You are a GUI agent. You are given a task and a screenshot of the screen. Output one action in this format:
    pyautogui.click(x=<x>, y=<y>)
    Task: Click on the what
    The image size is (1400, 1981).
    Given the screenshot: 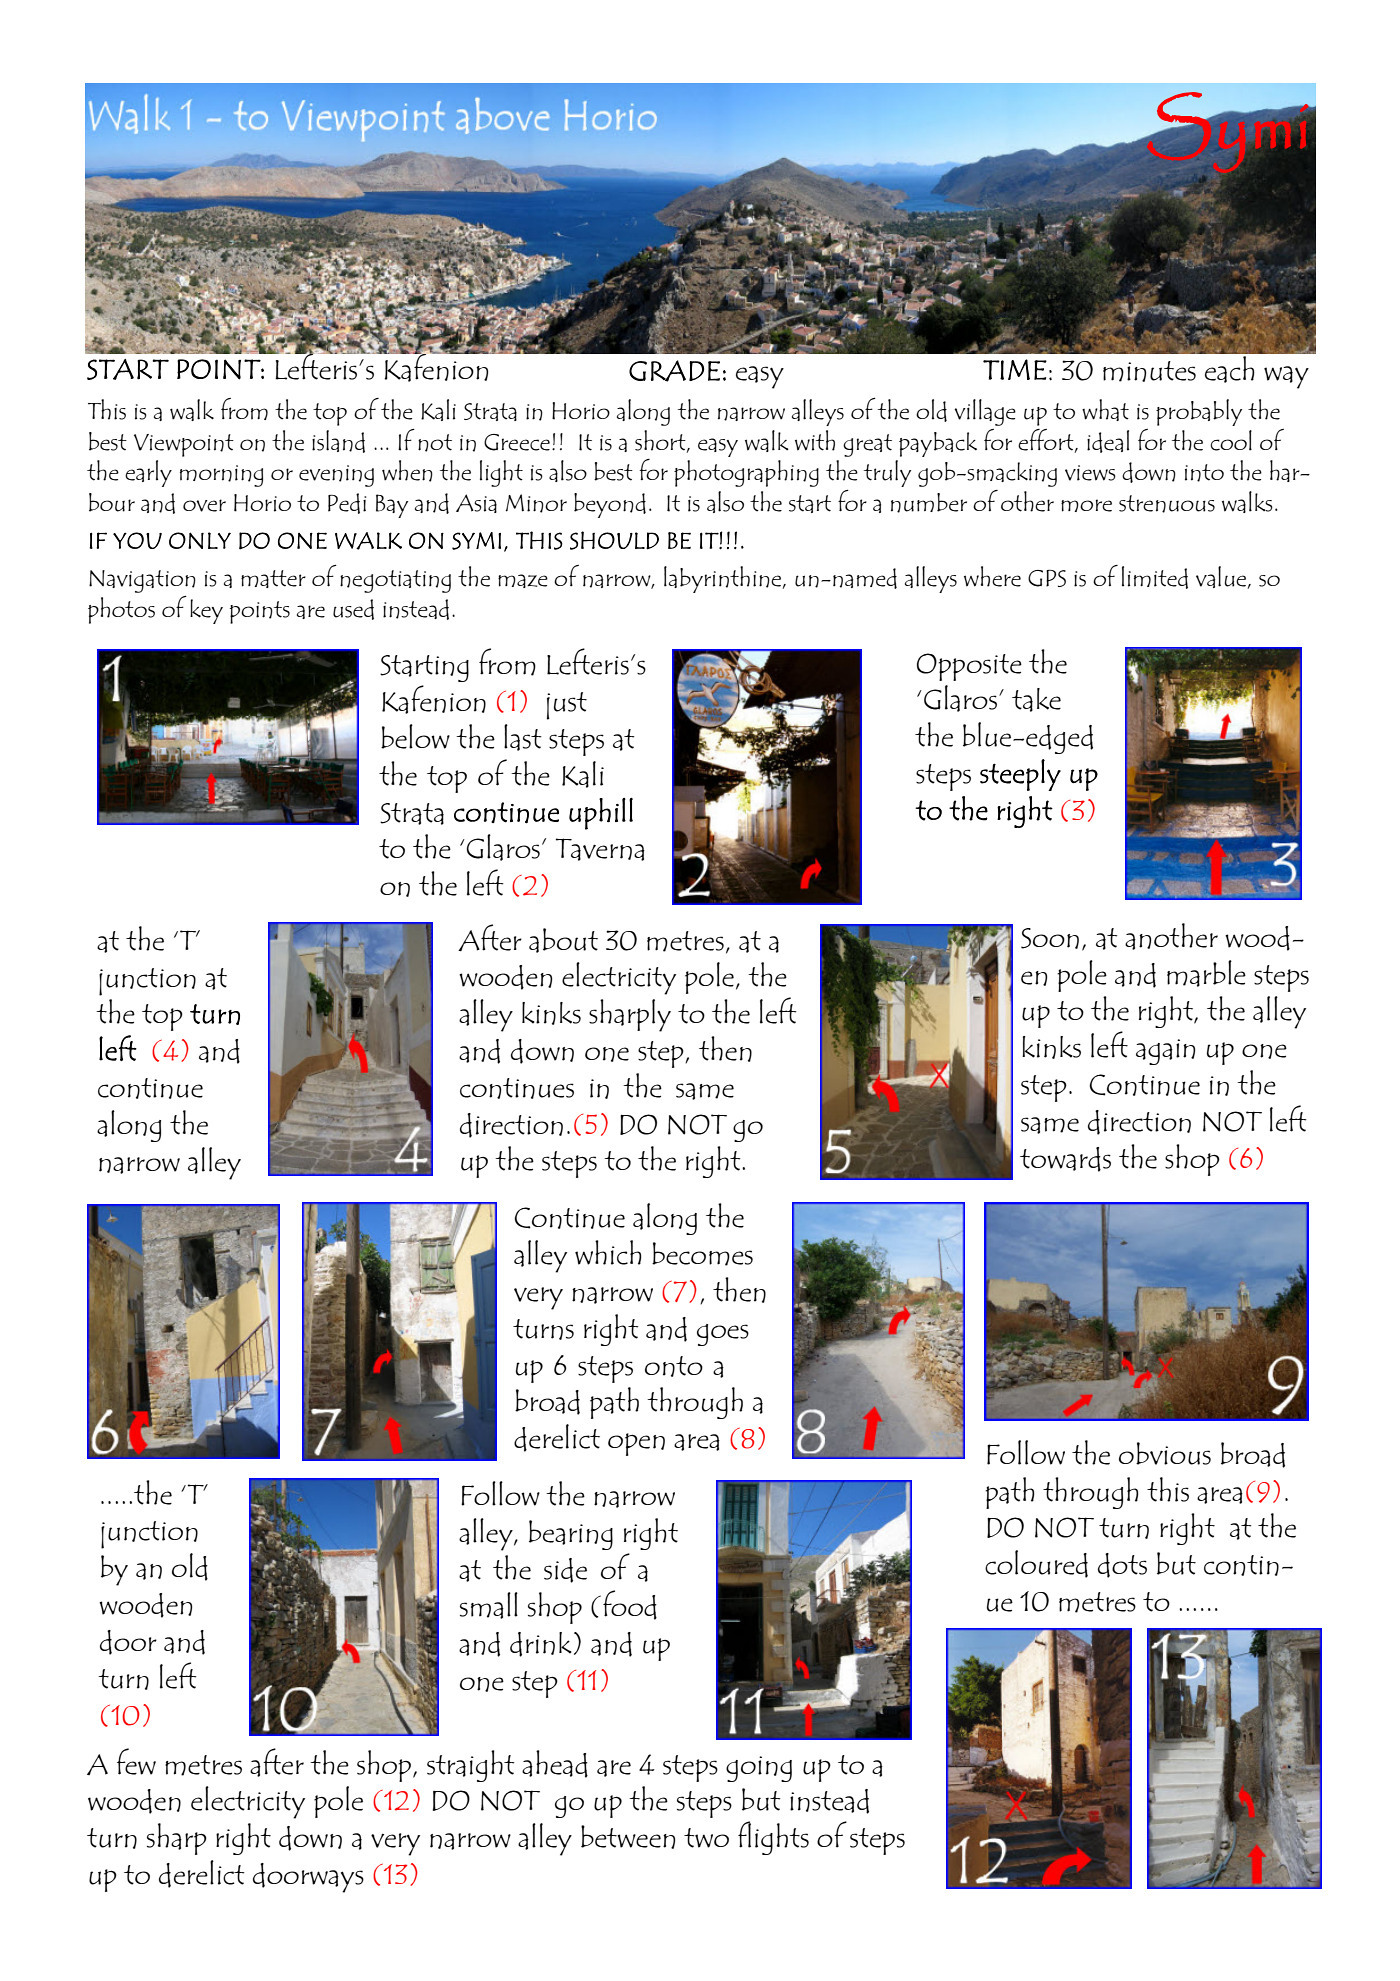 What is the action you would take?
    pyautogui.click(x=1105, y=410)
